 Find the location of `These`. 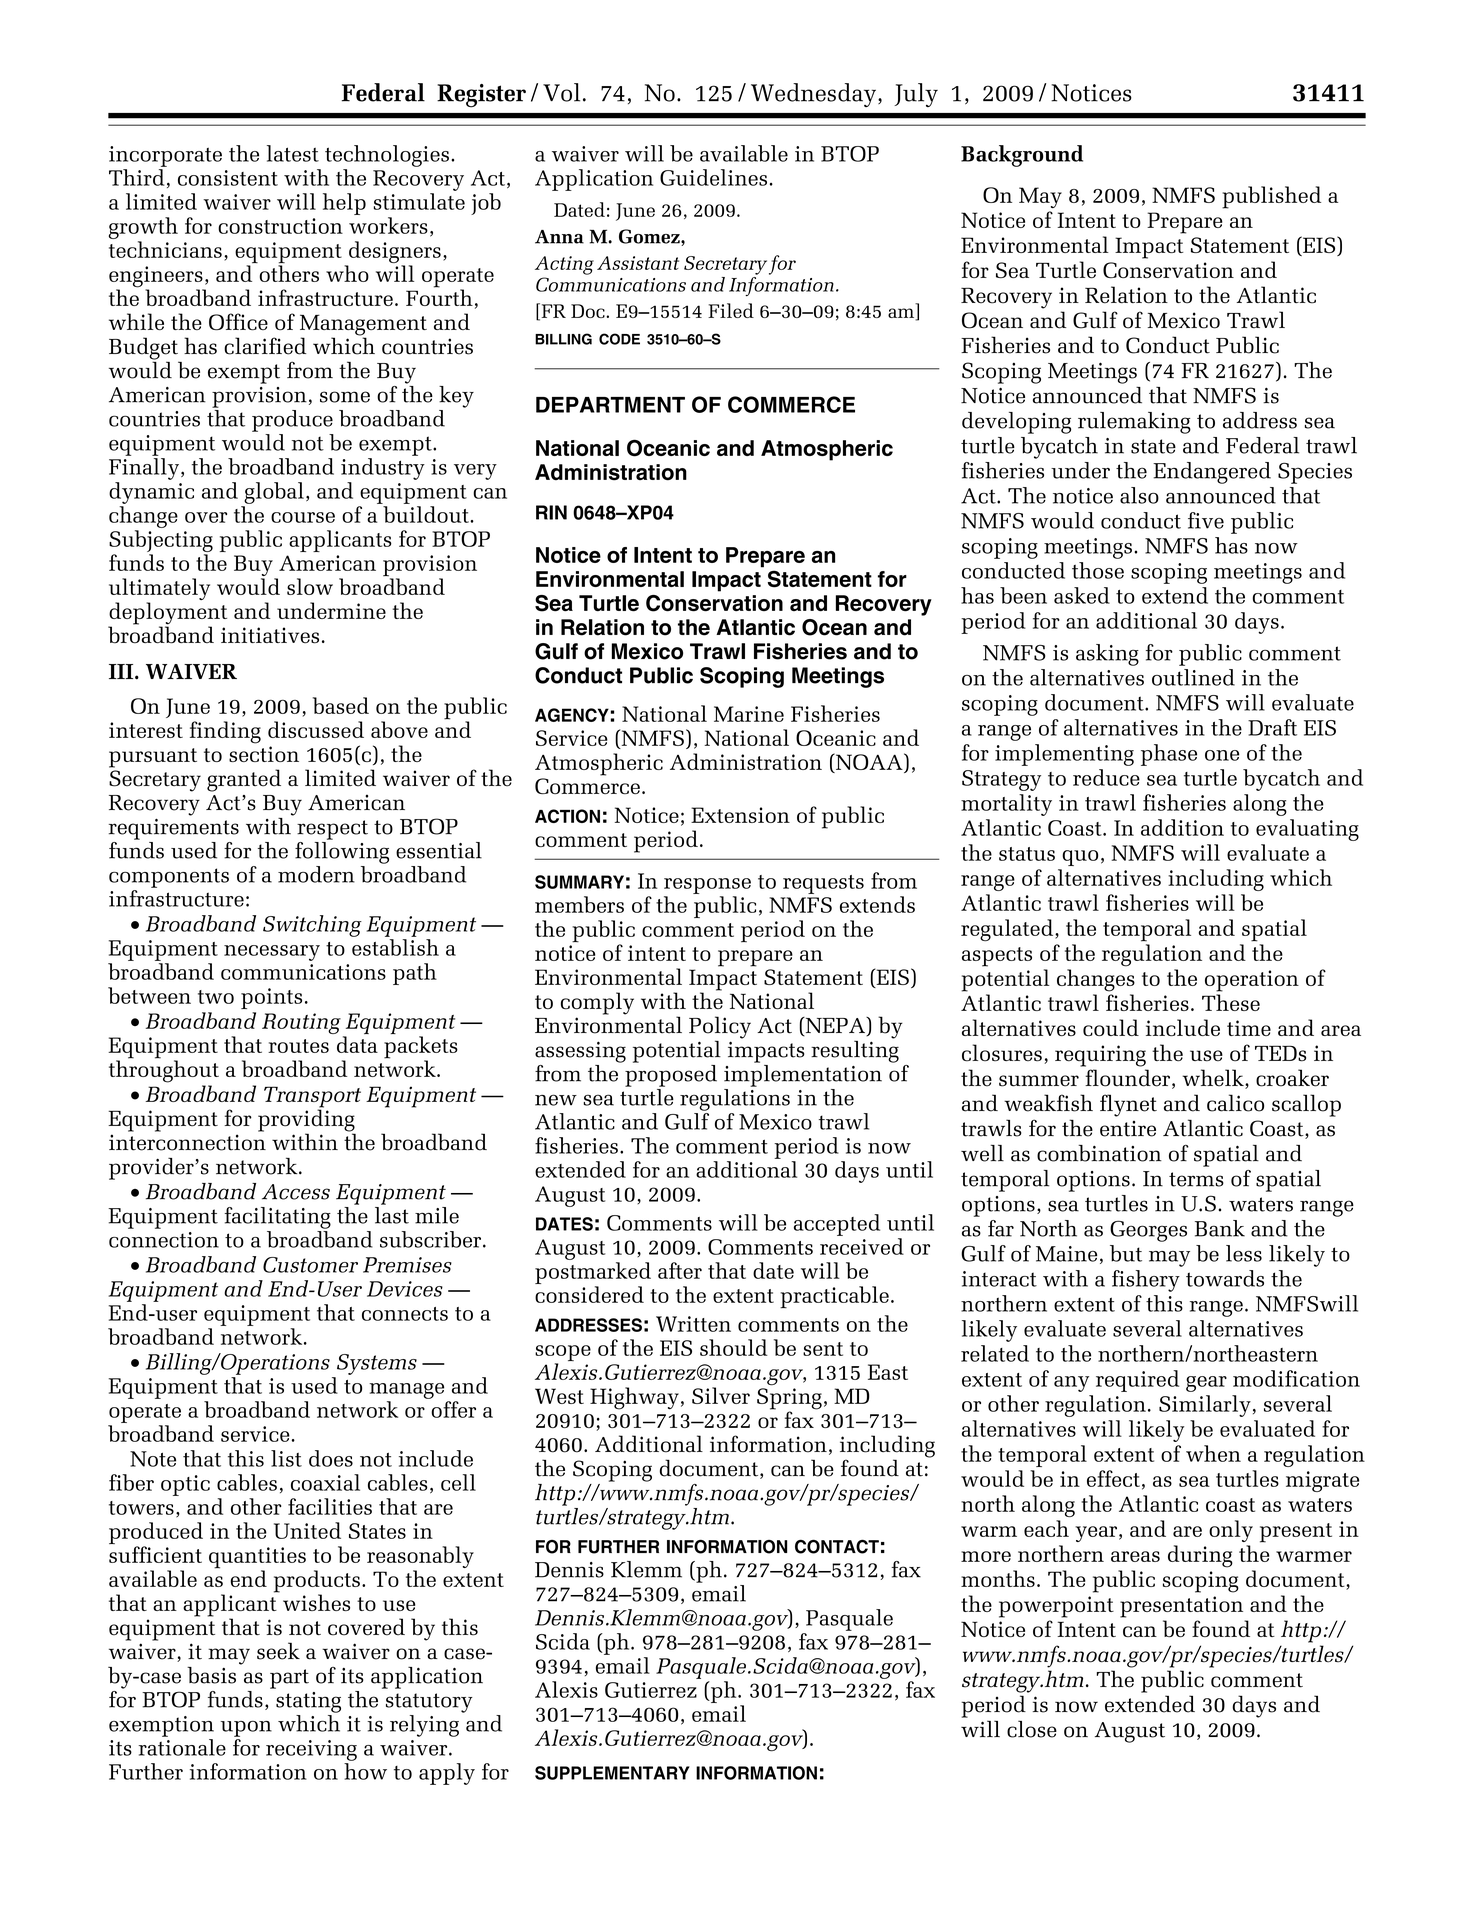

These is located at coordinates (1231, 1002).
